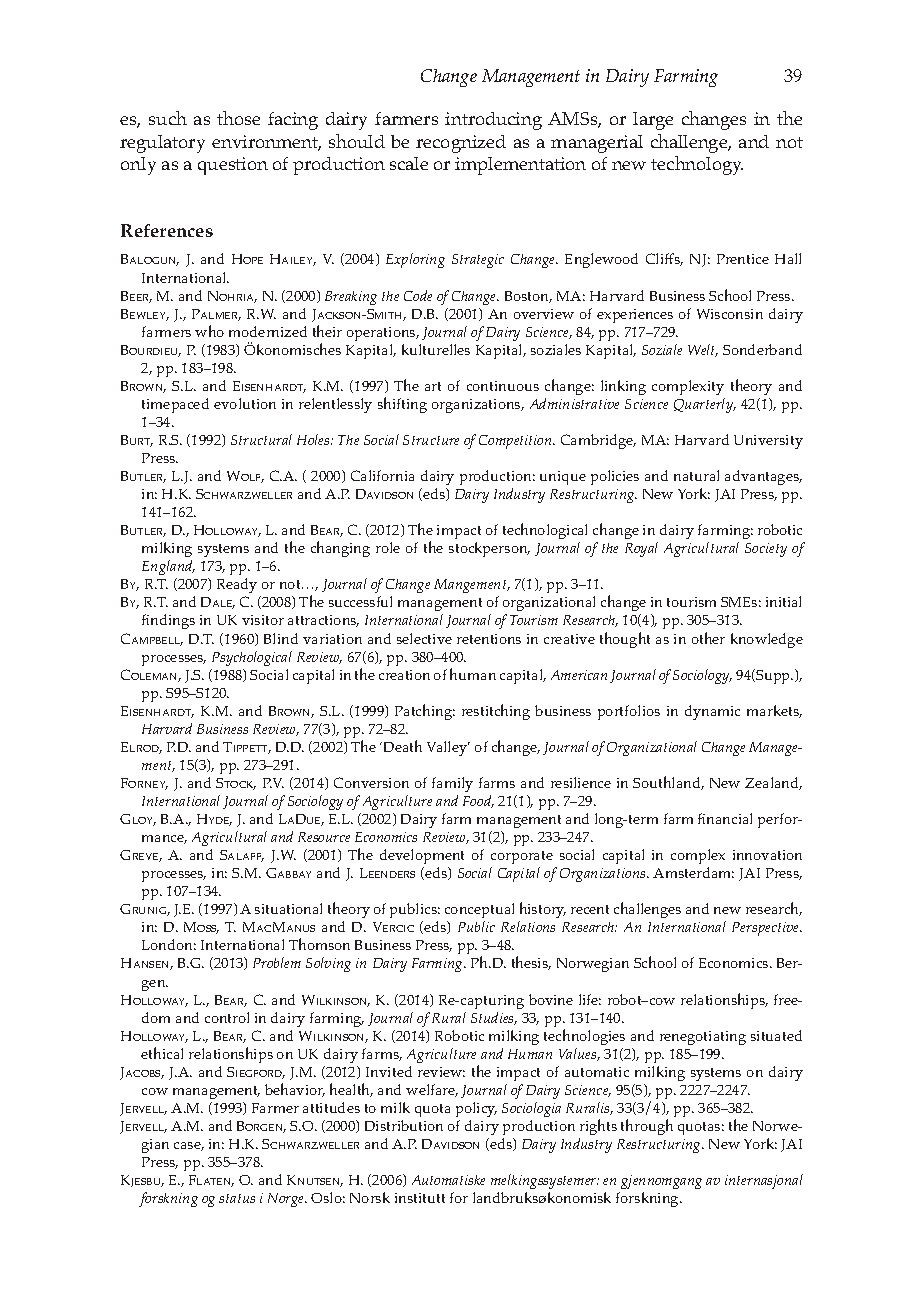  What do you see at coordinates (705, 405) in the screenshot?
I see `Quarterly` at bounding box center [705, 405].
